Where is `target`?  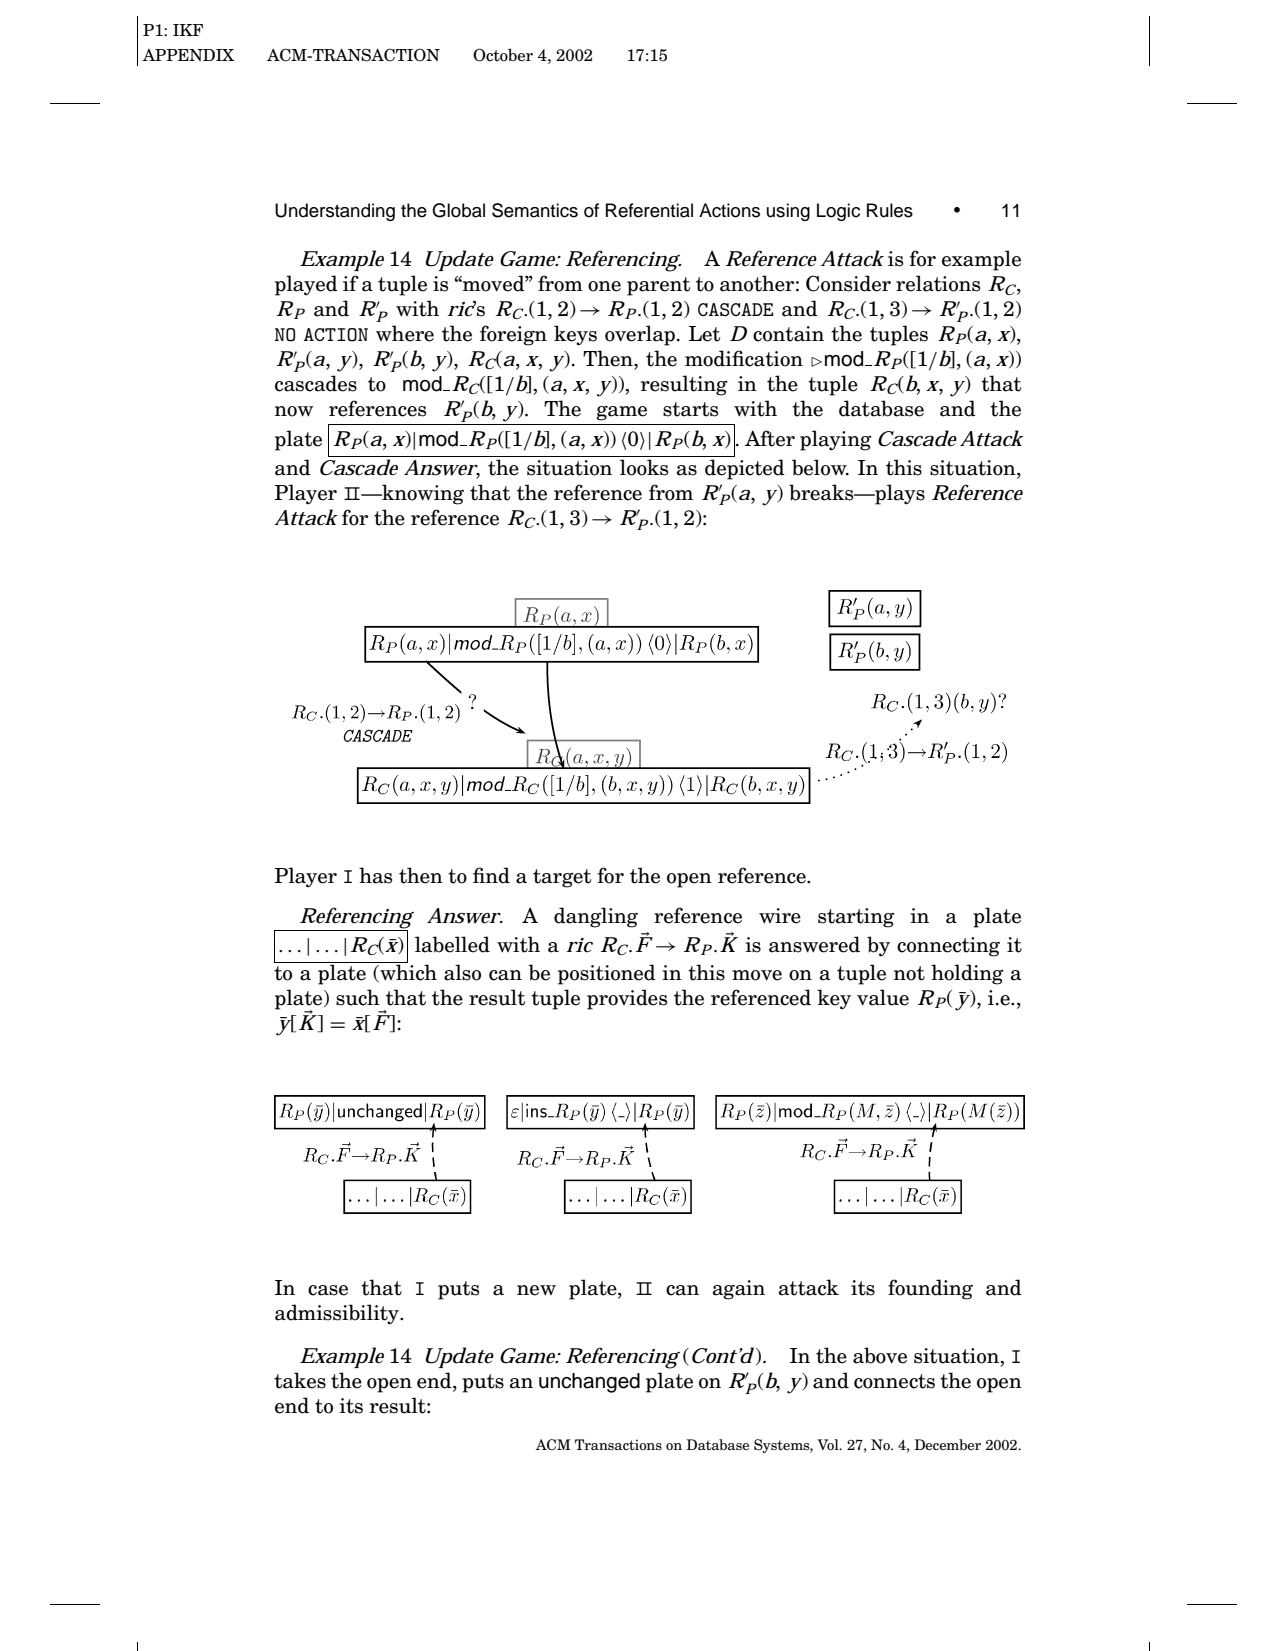
target is located at coordinates (562, 878).
